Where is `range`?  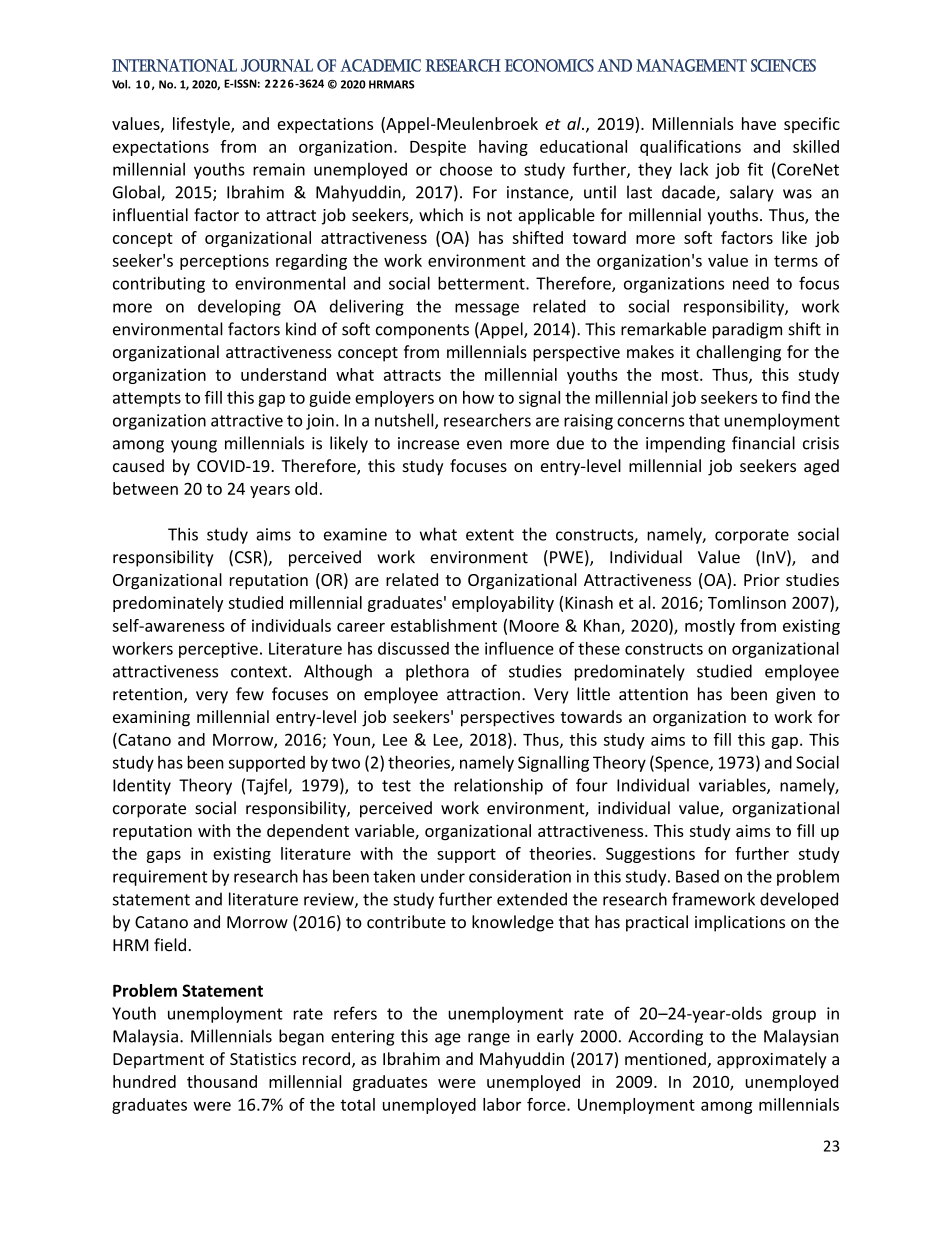
range is located at coordinates (489, 1039).
